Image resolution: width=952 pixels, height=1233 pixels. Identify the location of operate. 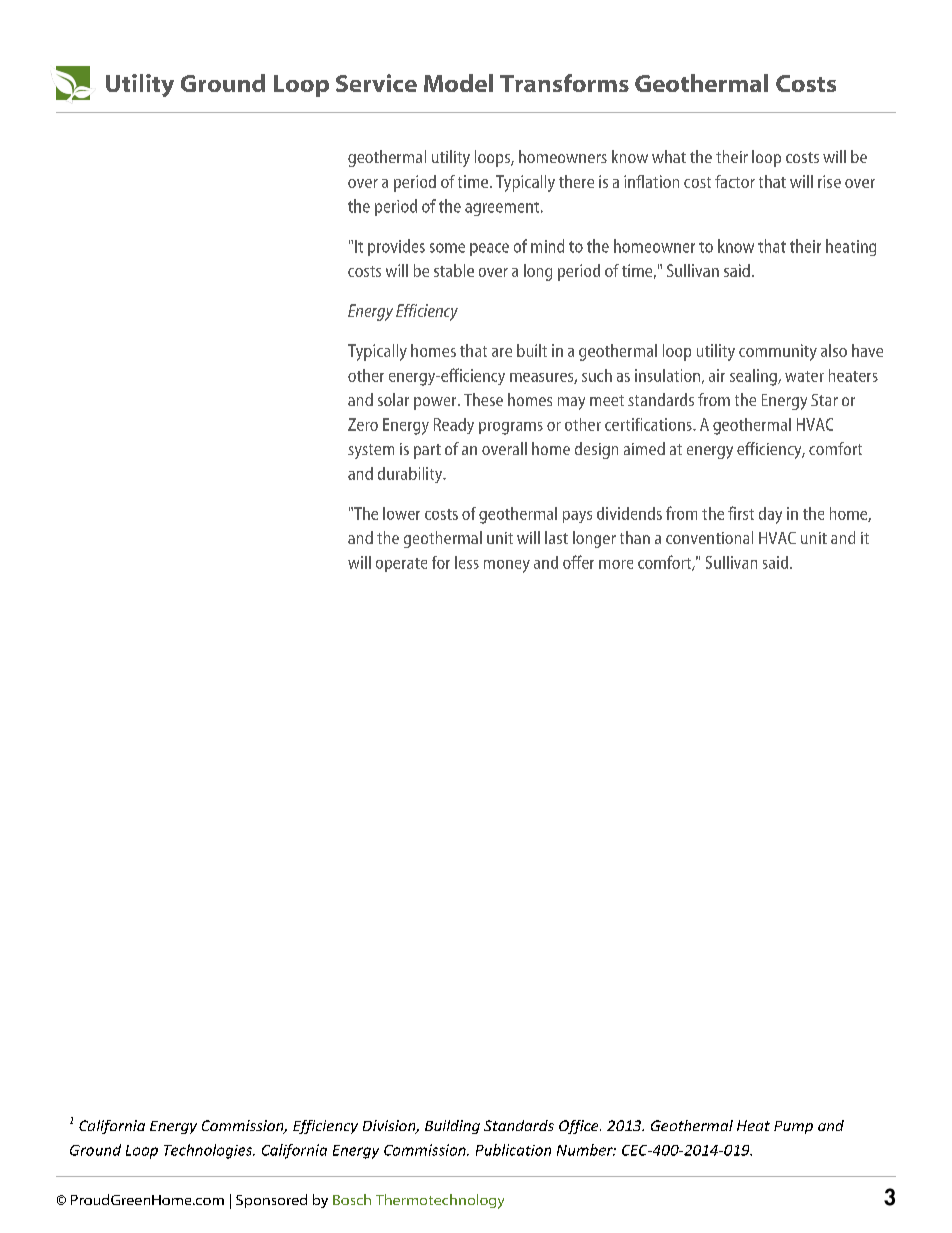
(401, 565).
